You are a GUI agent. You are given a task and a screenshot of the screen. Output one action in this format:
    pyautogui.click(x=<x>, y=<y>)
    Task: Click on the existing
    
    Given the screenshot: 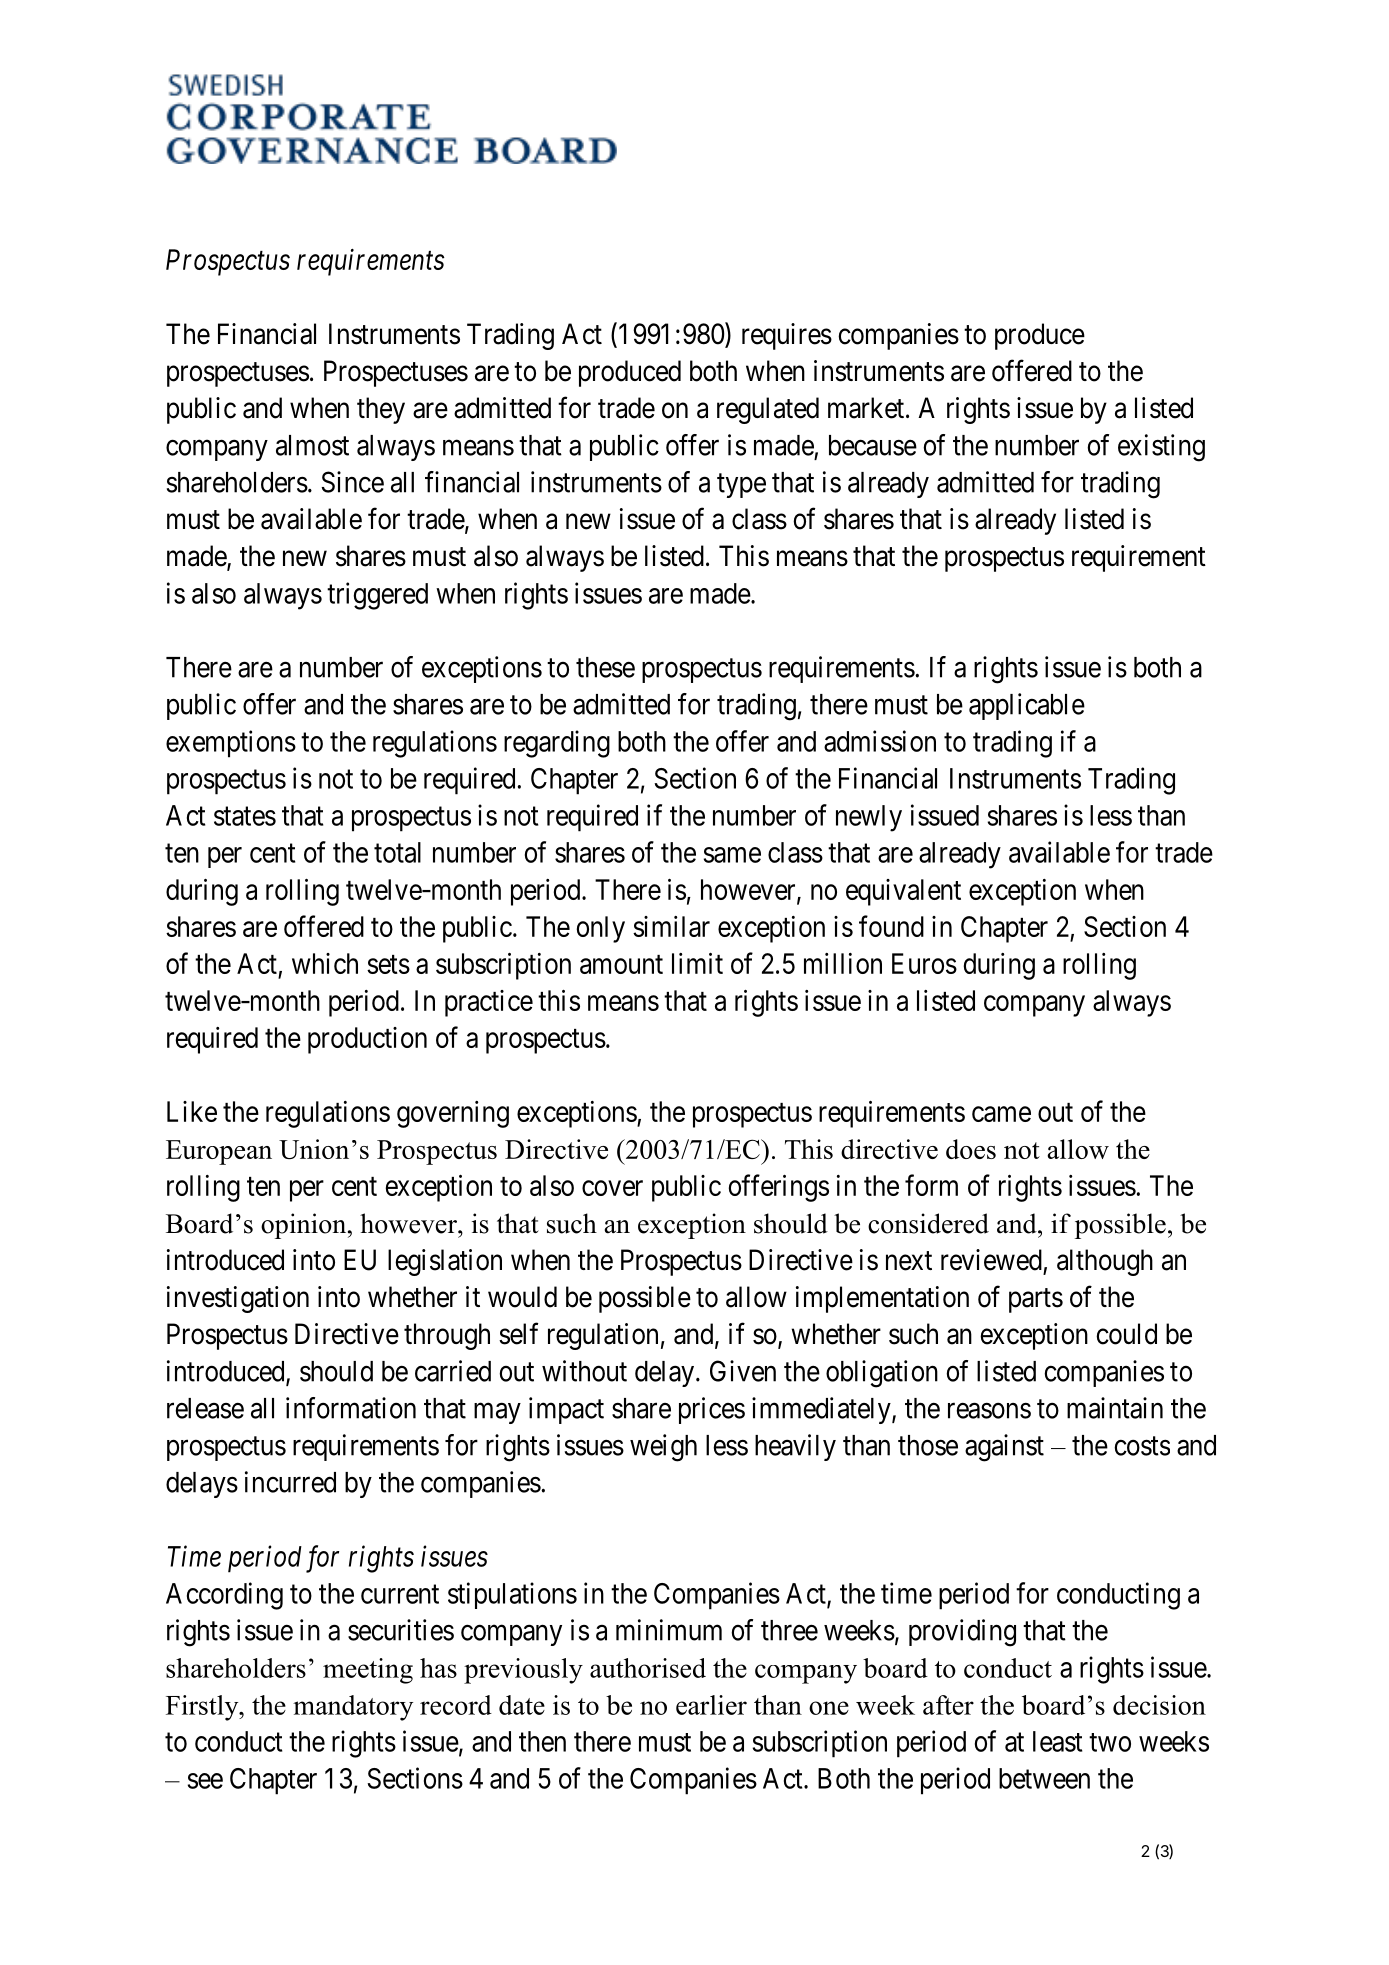 What is the action you would take?
    pyautogui.click(x=1161, y=448)
